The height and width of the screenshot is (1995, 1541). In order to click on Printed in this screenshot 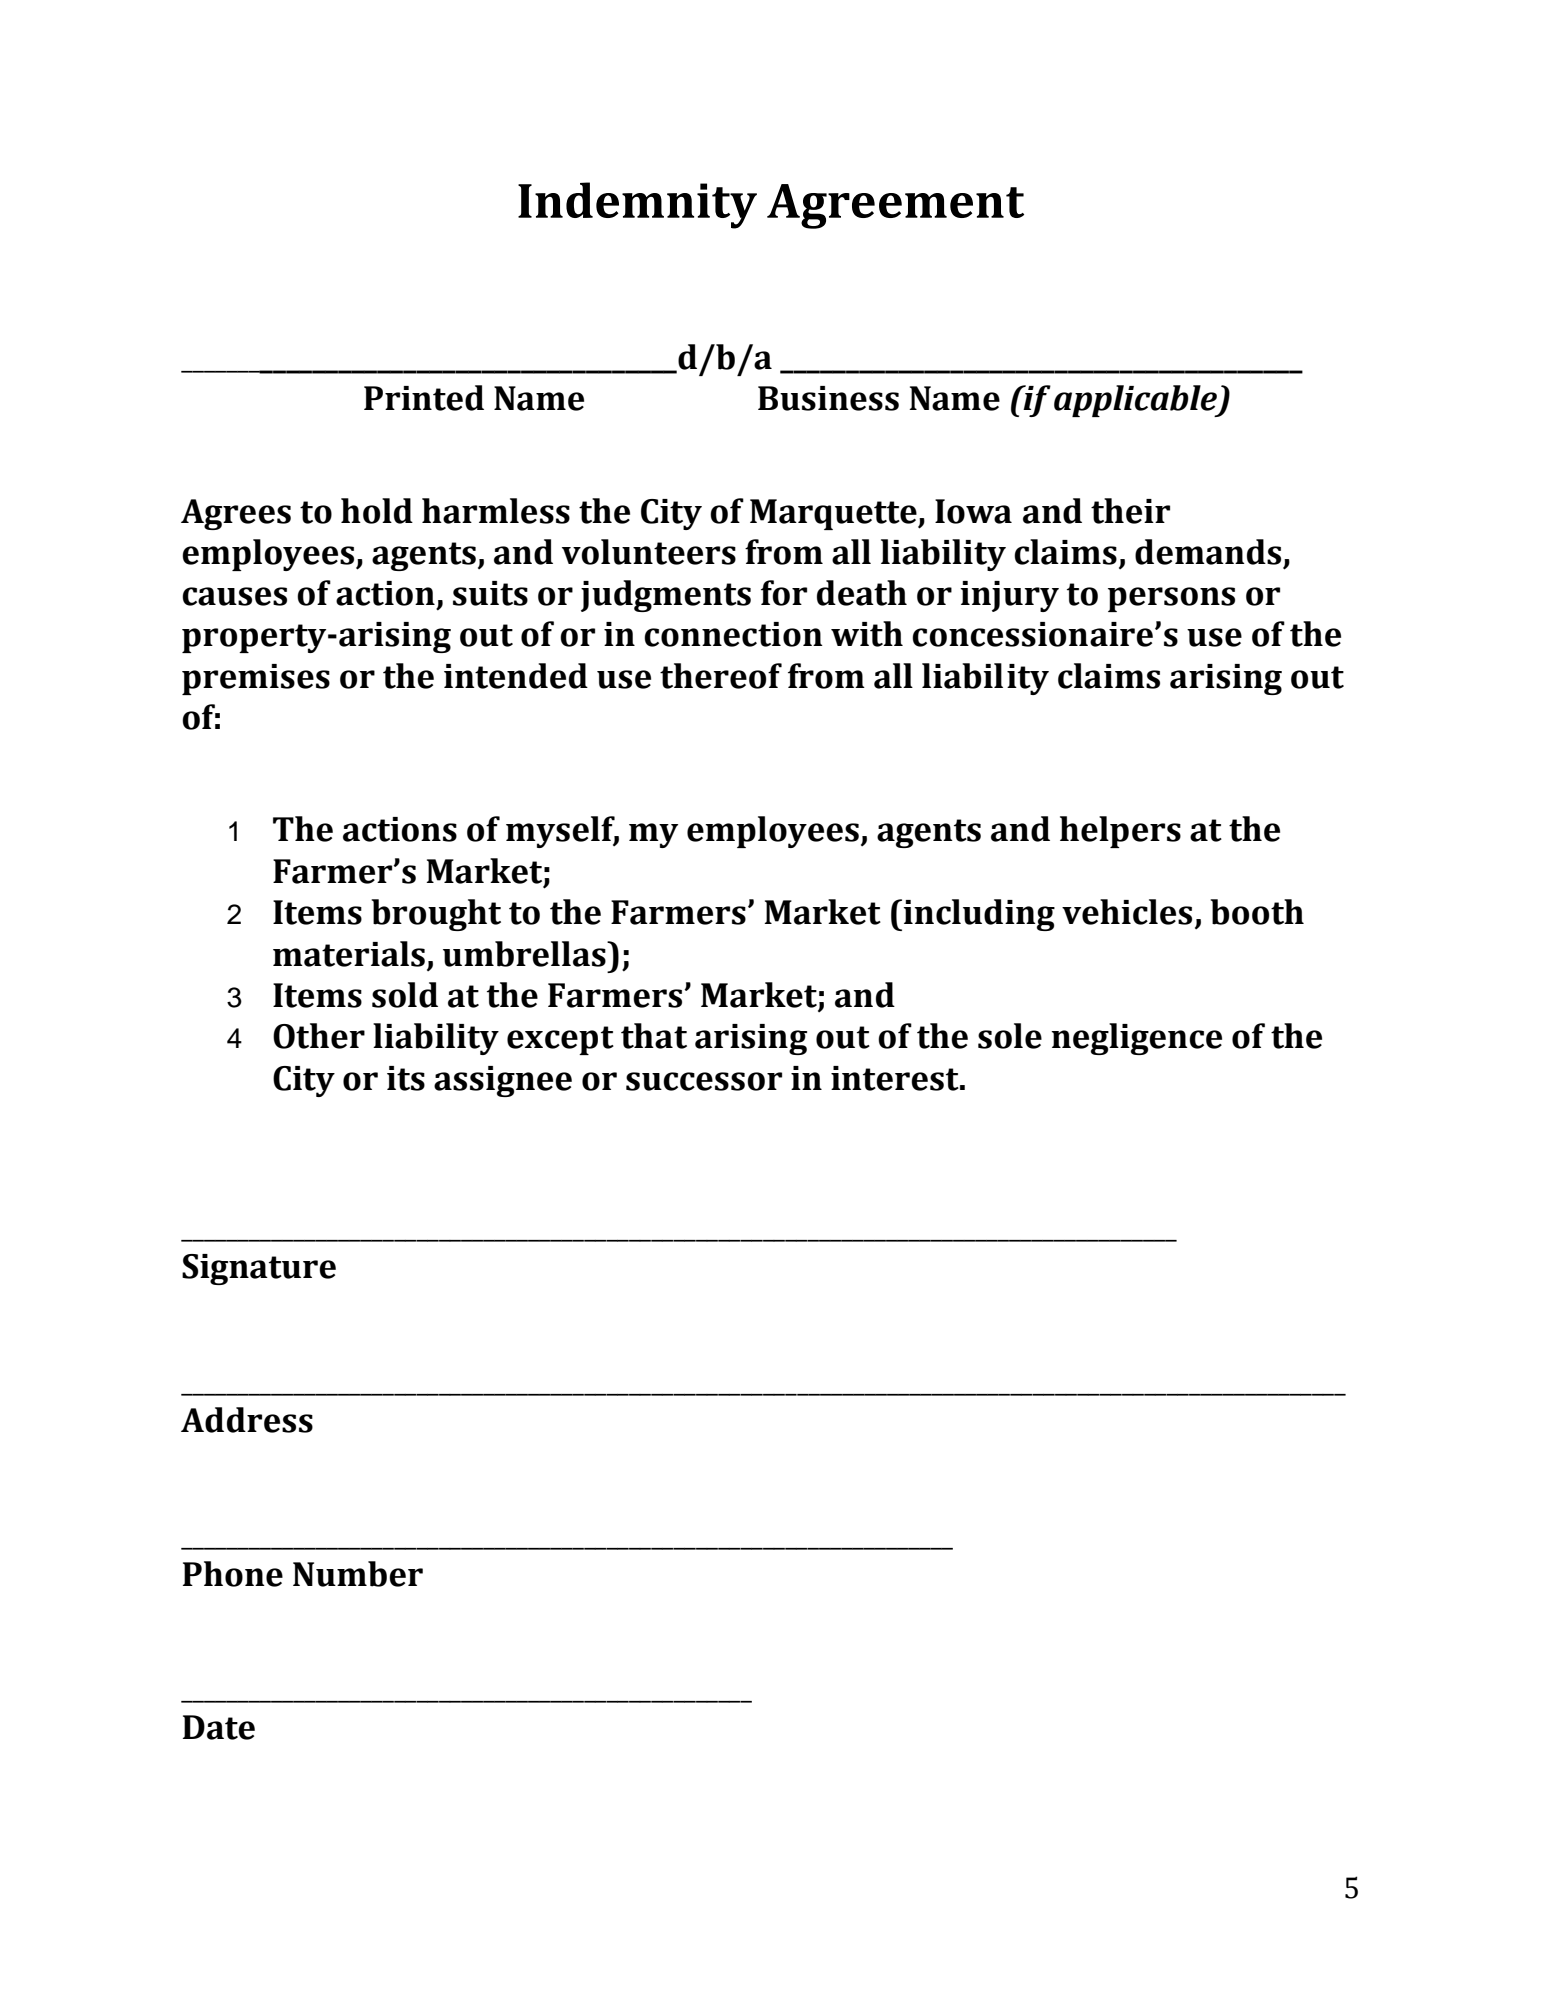, I will do `click(424, 398)`.
